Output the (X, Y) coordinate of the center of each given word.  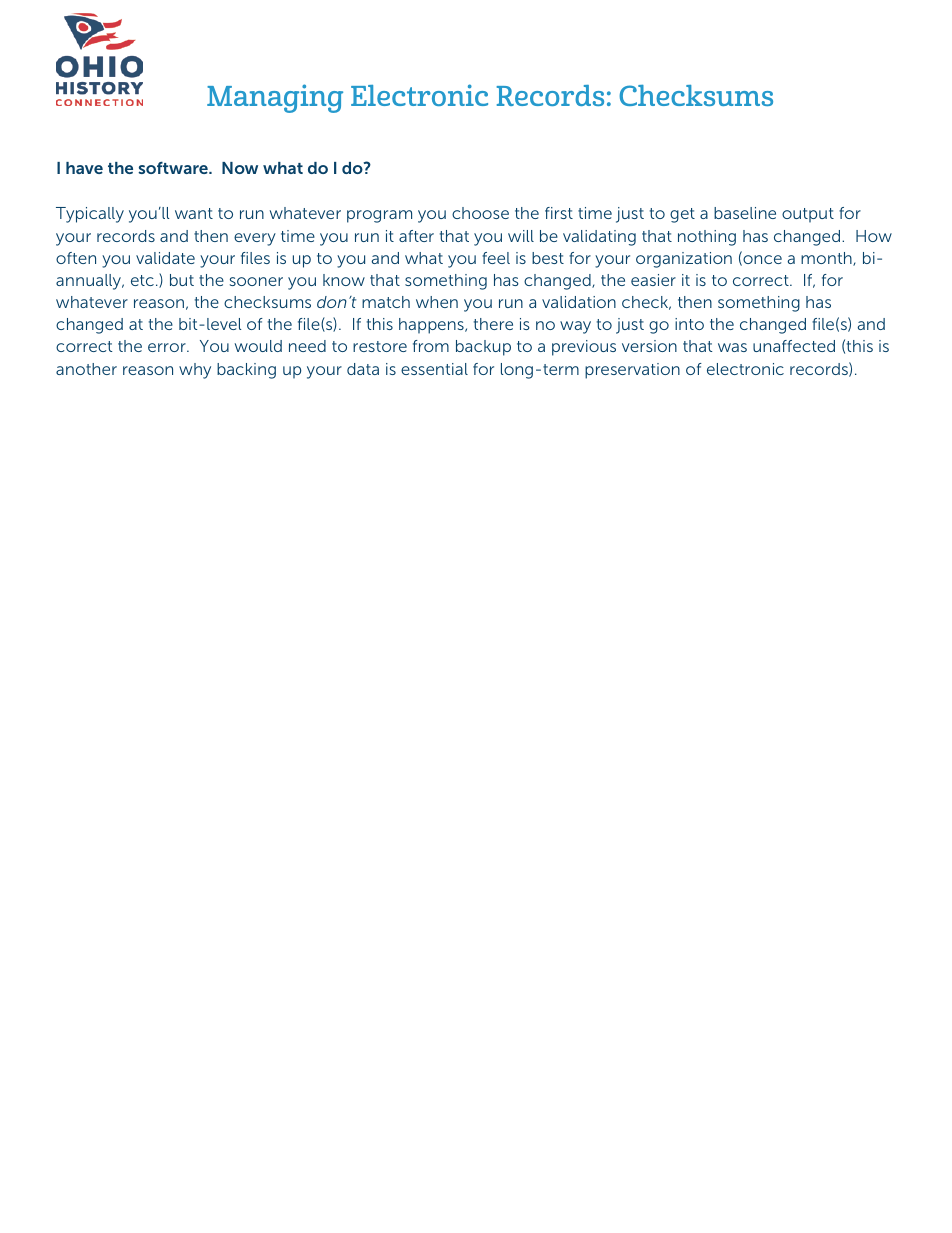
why (195, 371)
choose (480, 213)
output (808, 215)
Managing (275, 98)
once (761, 260)
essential (434, 369)
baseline (745, 213)
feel (496, 258)
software (174, 167)
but (182, 280)
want (194, 213)
